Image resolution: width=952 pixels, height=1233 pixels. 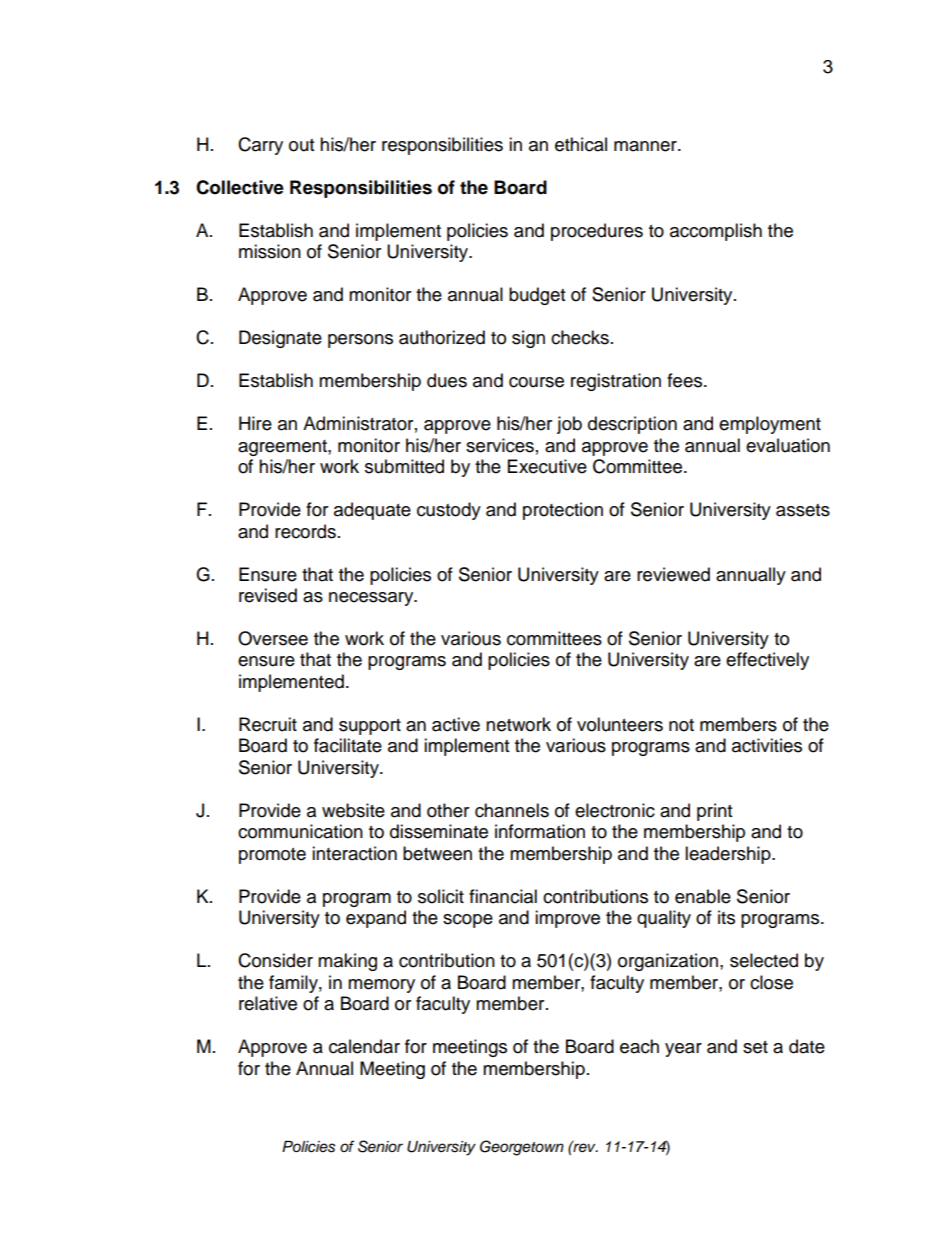 What do you see at coordinates (686, 380) in the image?
I see `fees` at bounding box center [686, 380].
